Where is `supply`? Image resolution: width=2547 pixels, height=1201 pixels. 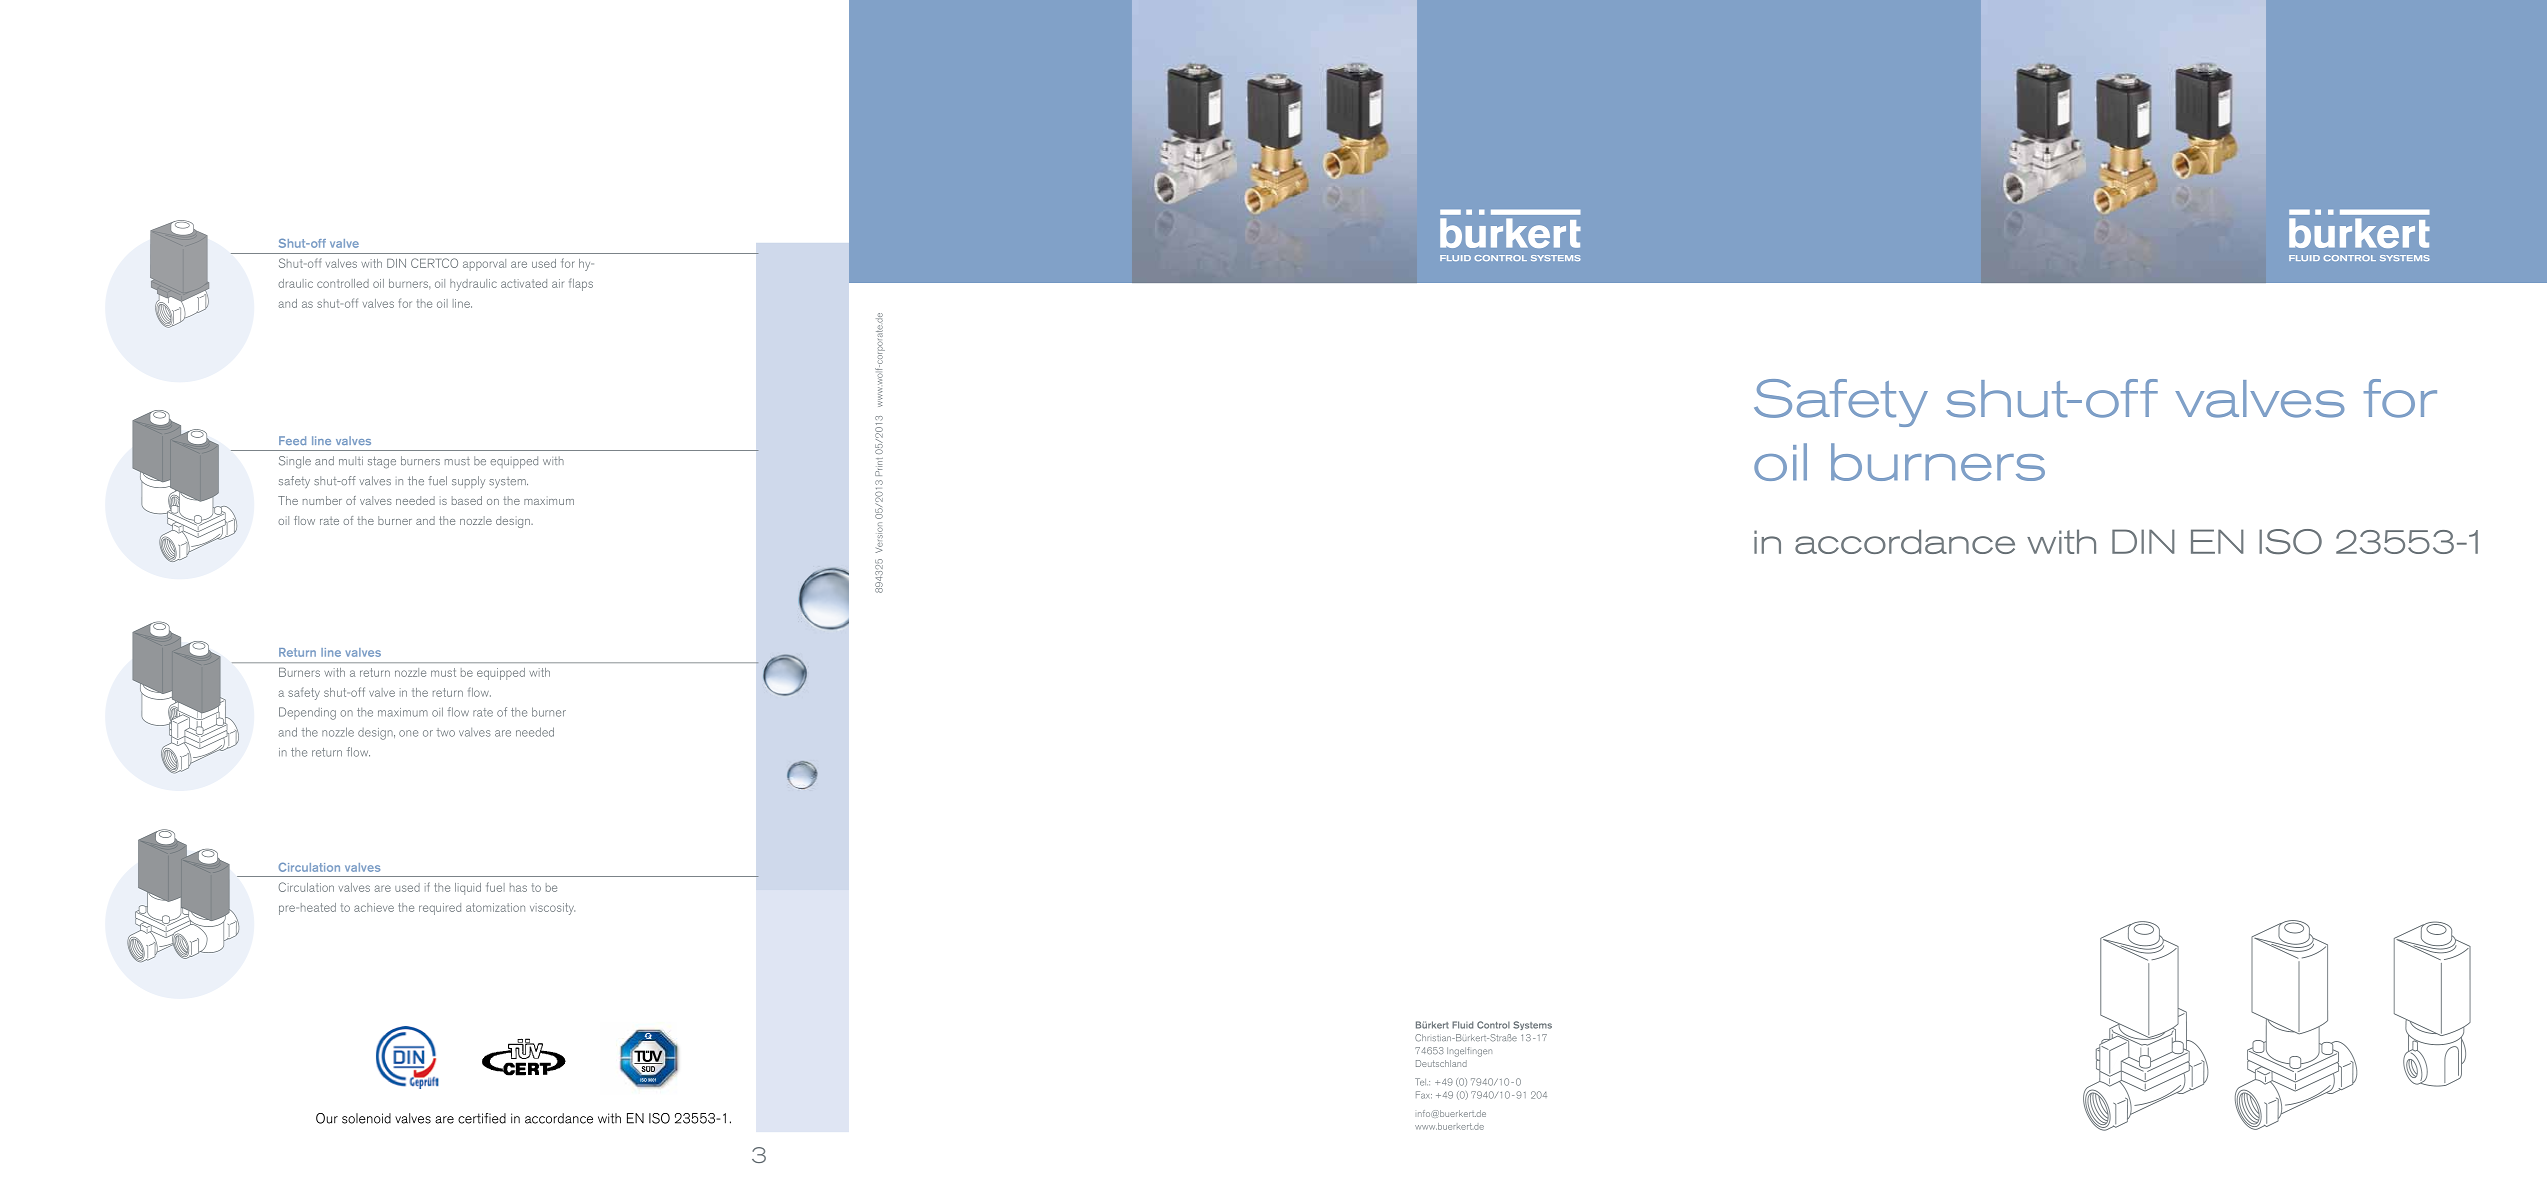
supply is located at coordinates (468, 482).
